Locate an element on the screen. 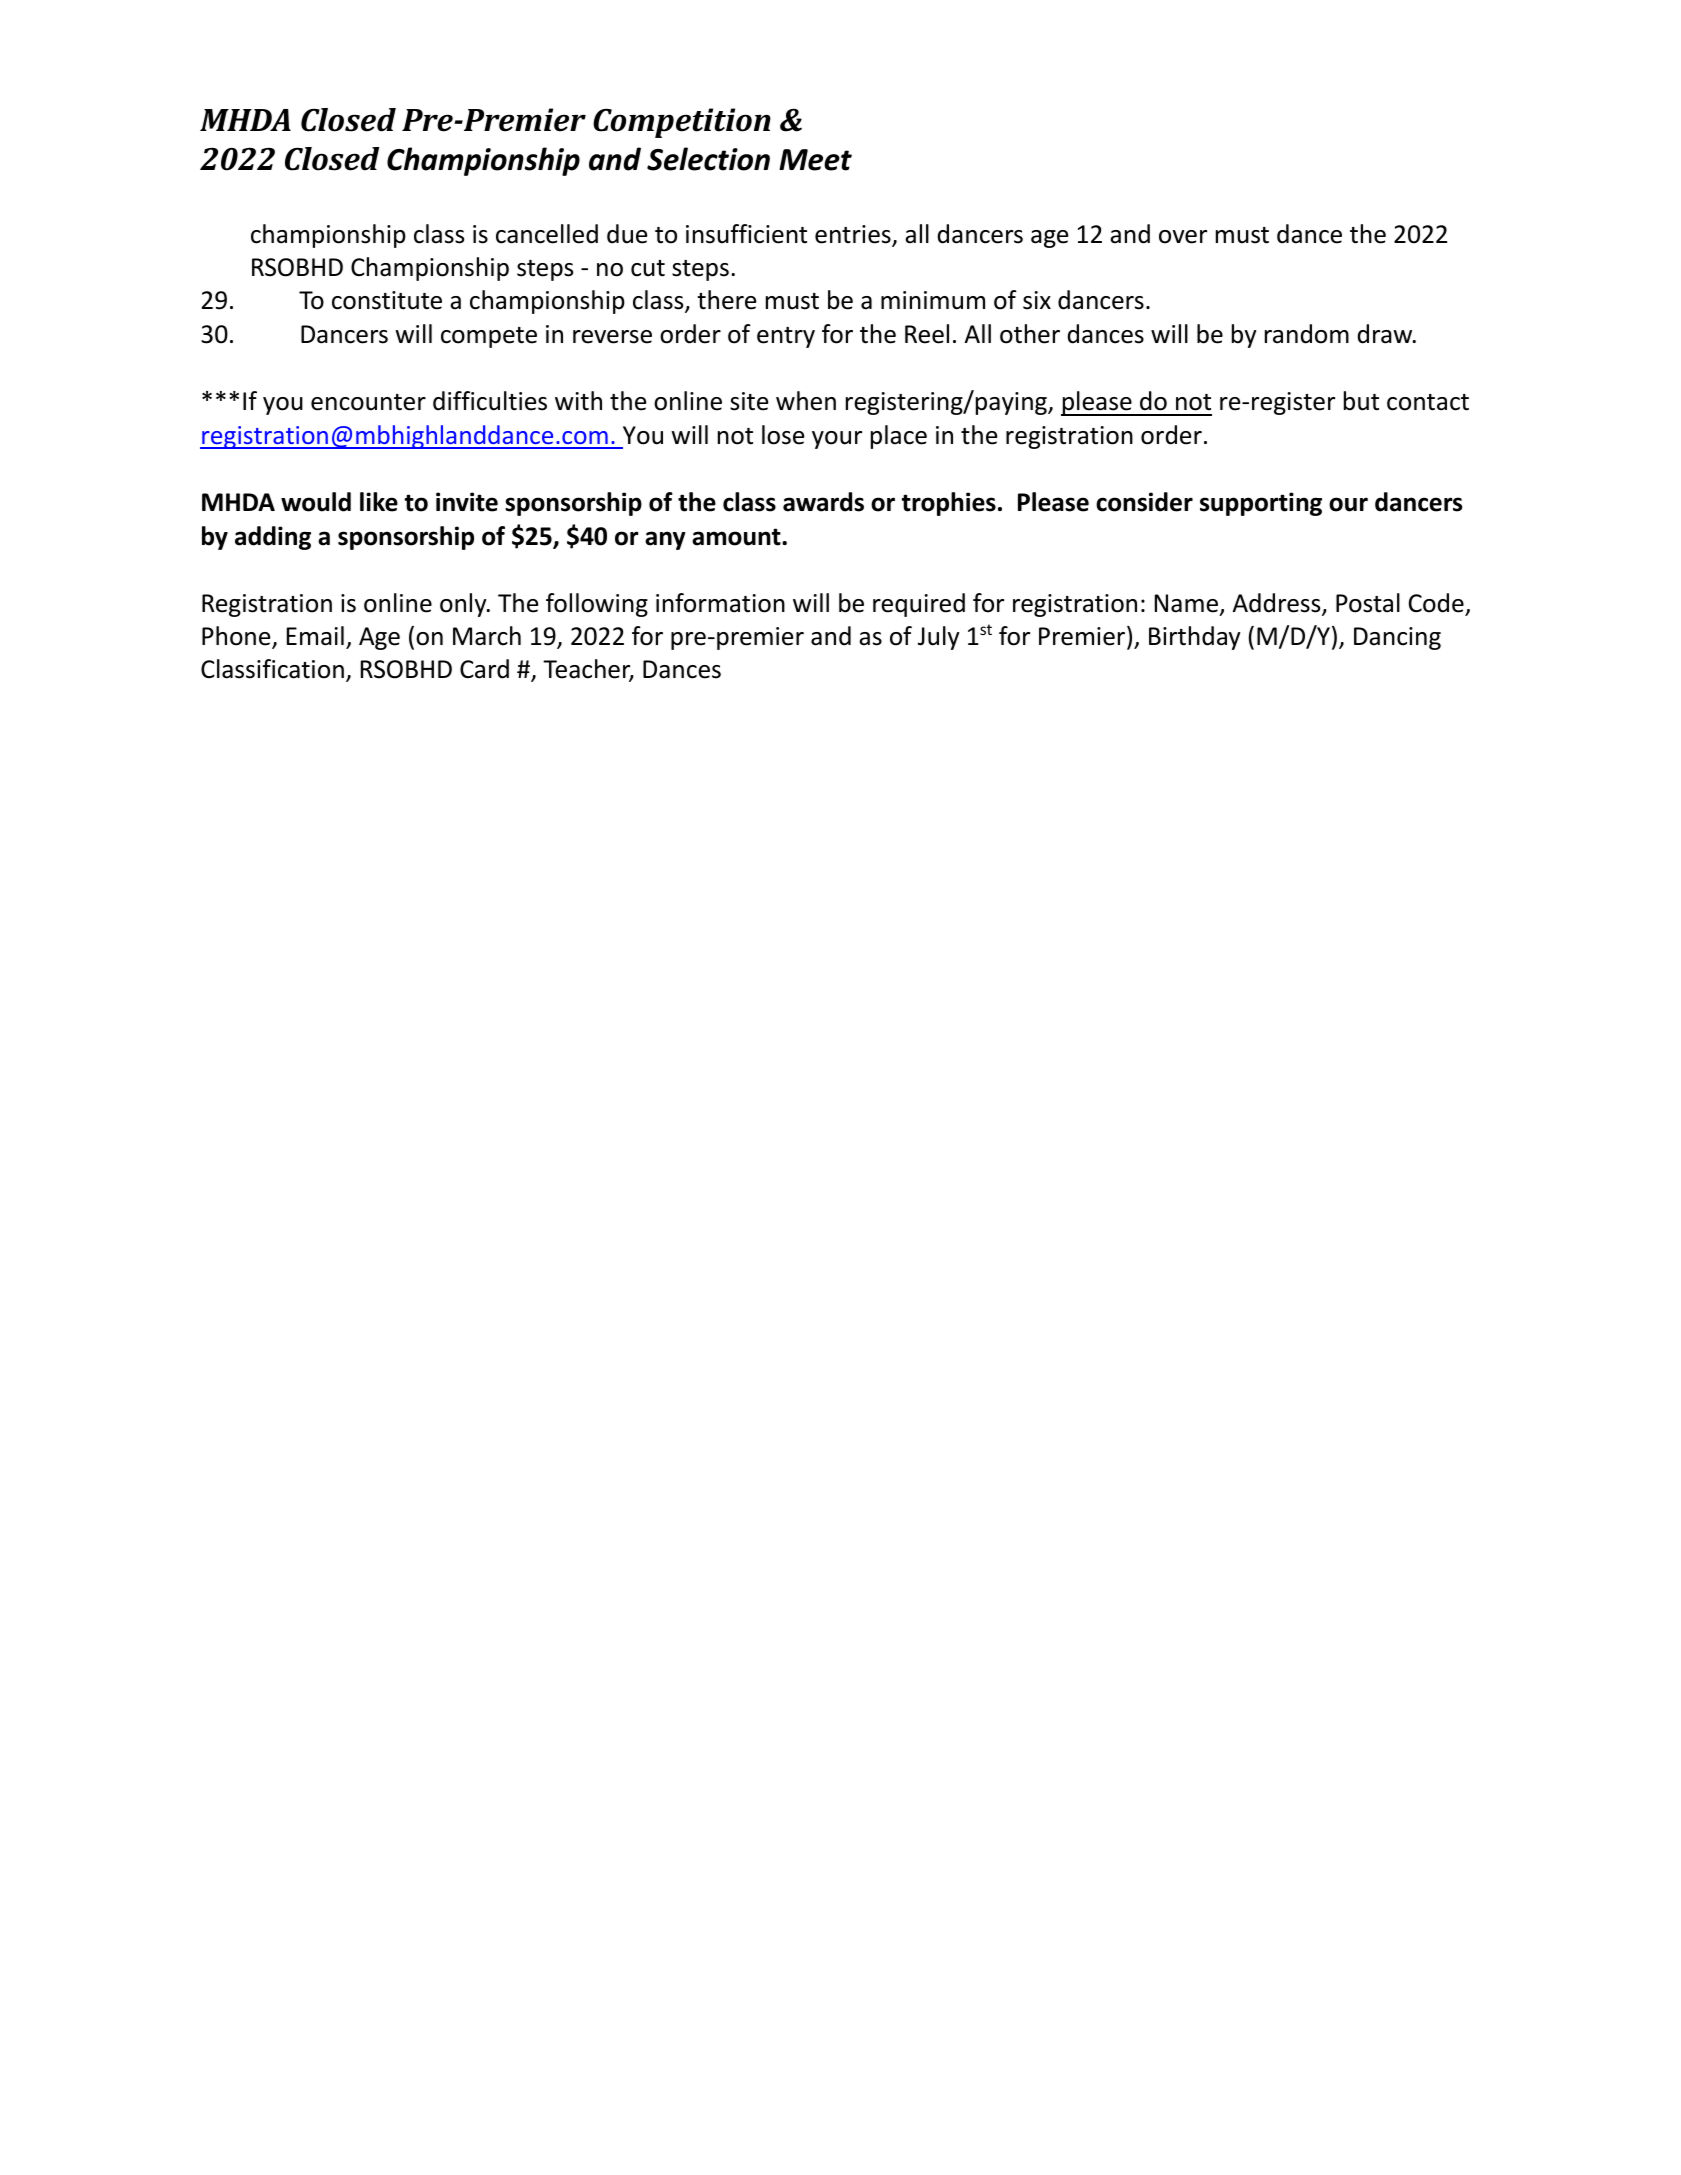 The height and width of the screenshot is (2175, 1681). Meet is located at coordinates (815, 160).
